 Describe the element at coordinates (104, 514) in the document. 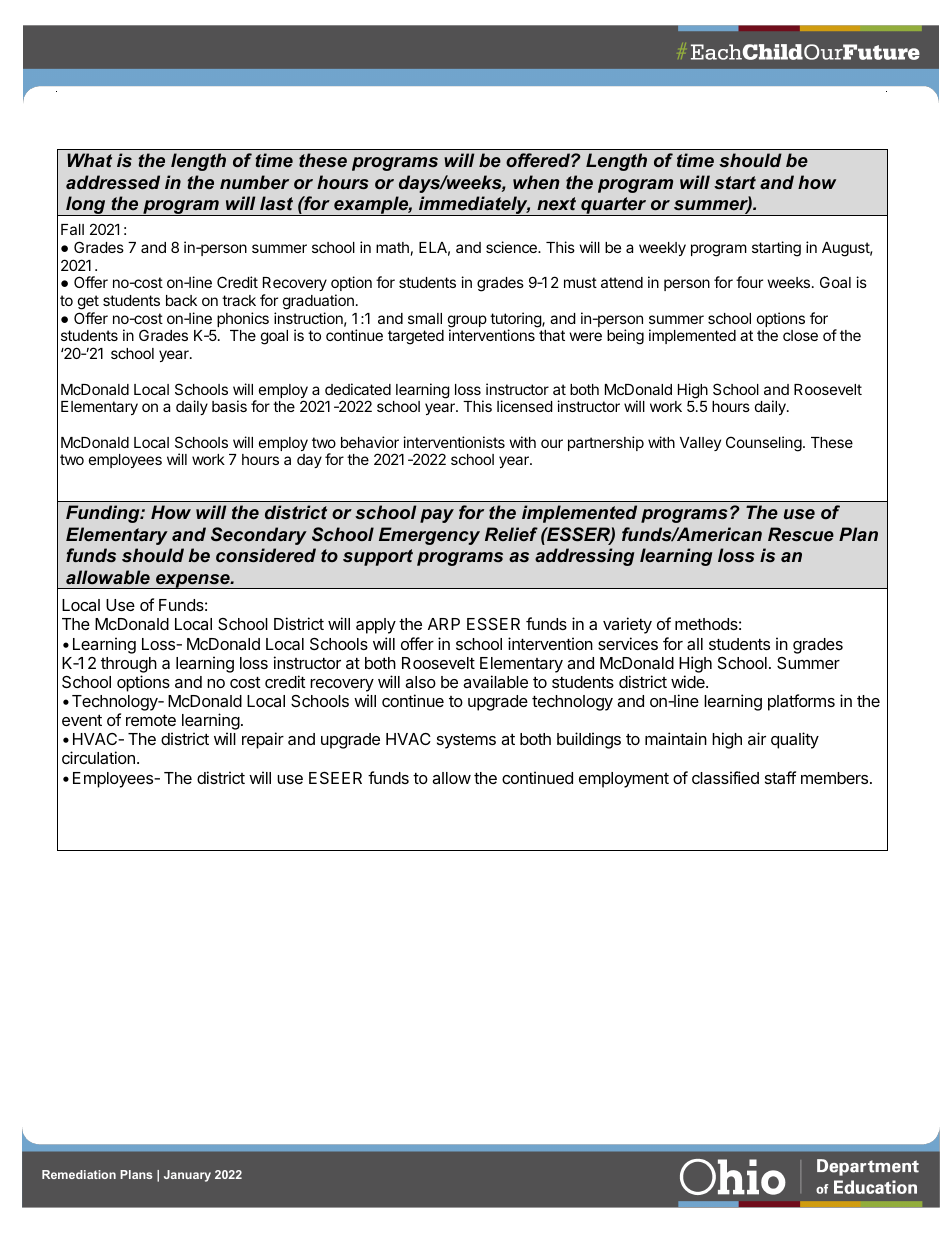

I see `Funding` at that location.
